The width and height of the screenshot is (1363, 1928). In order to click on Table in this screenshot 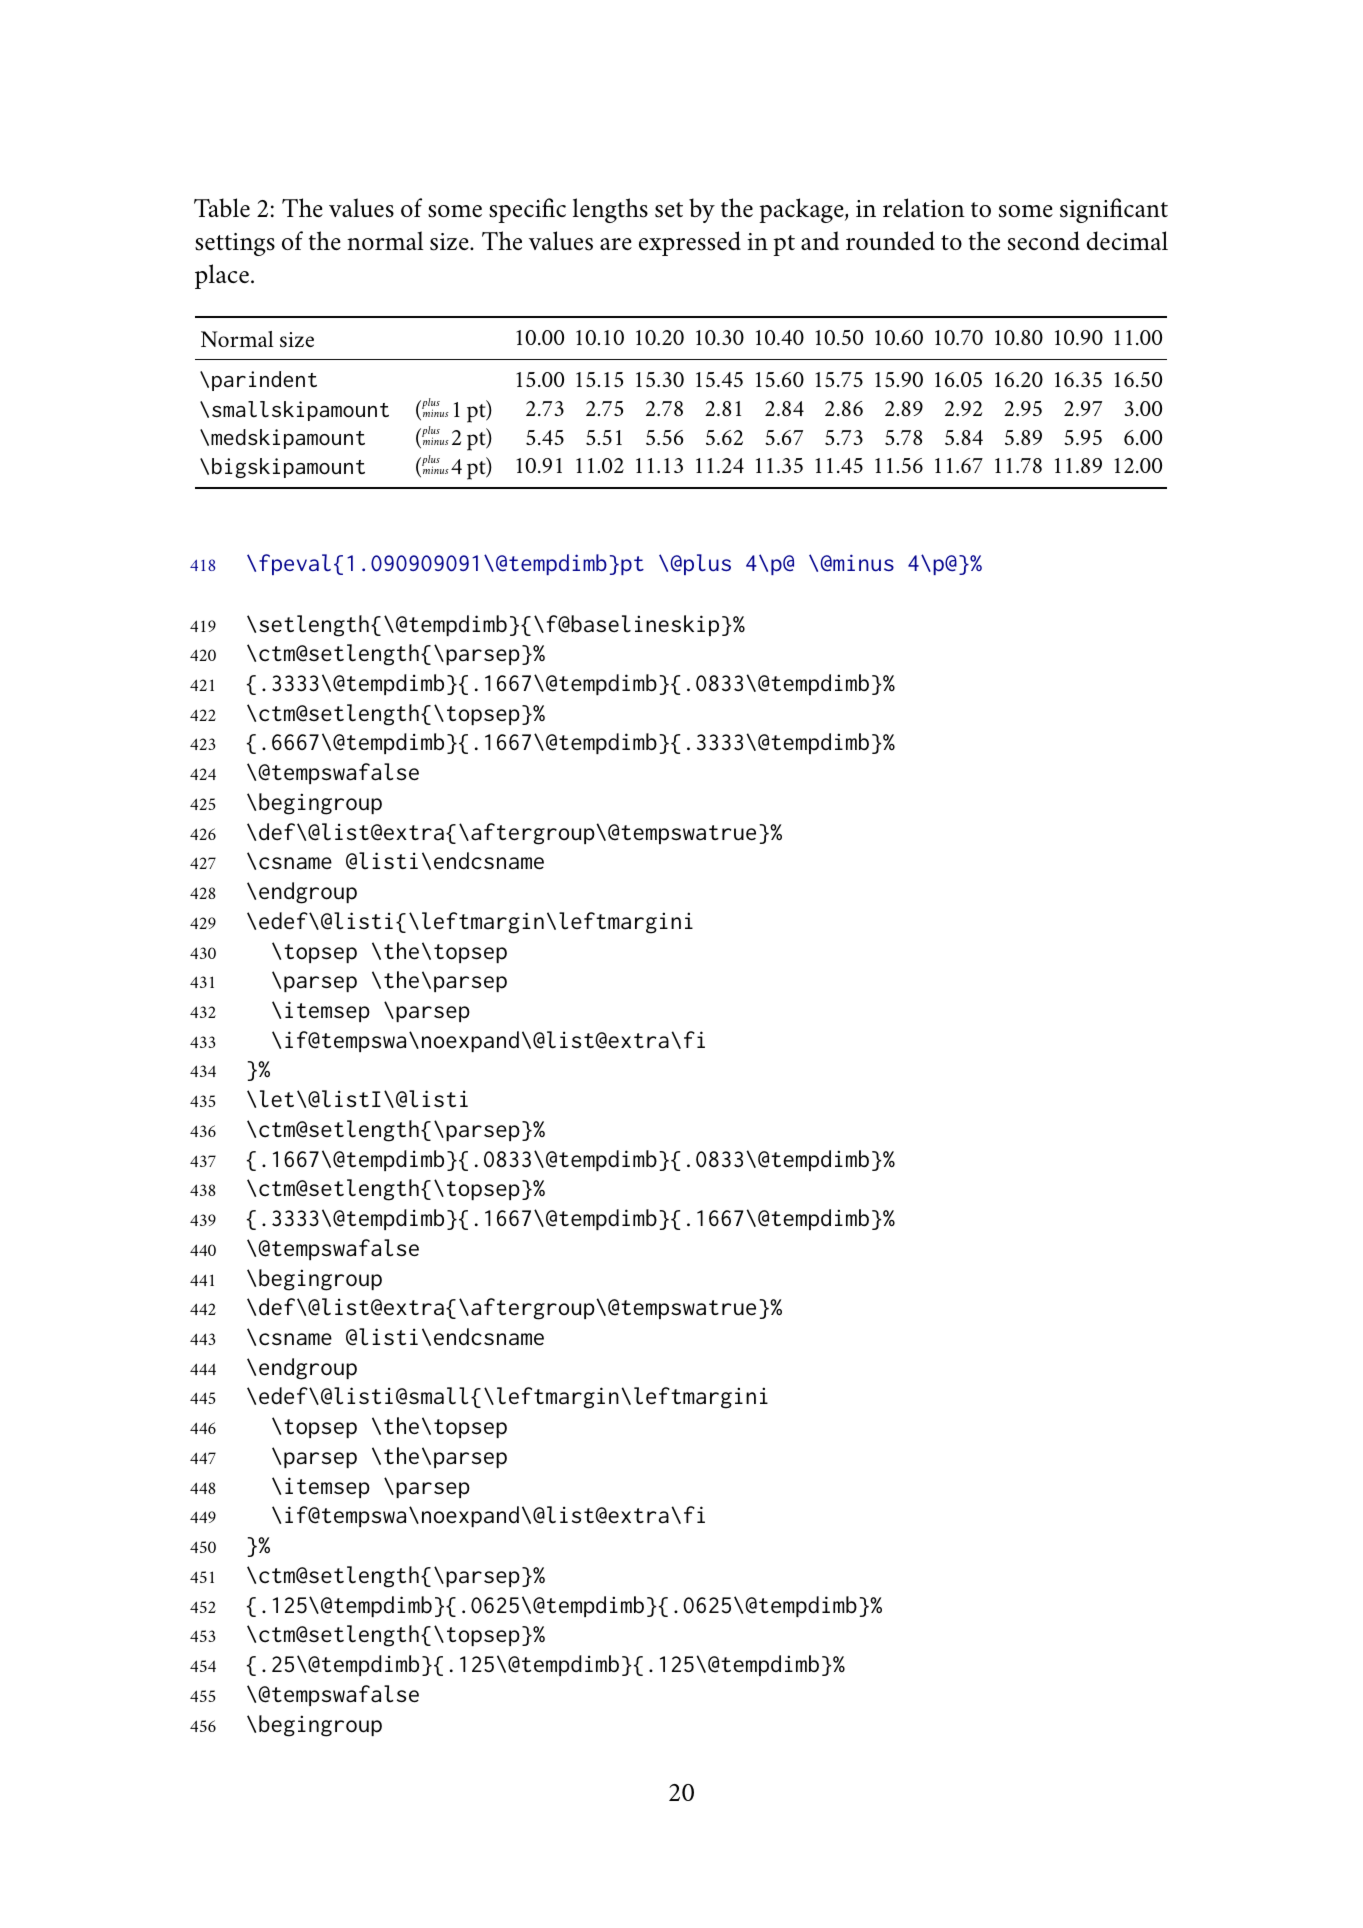, I will do `click(222, 207)`.
